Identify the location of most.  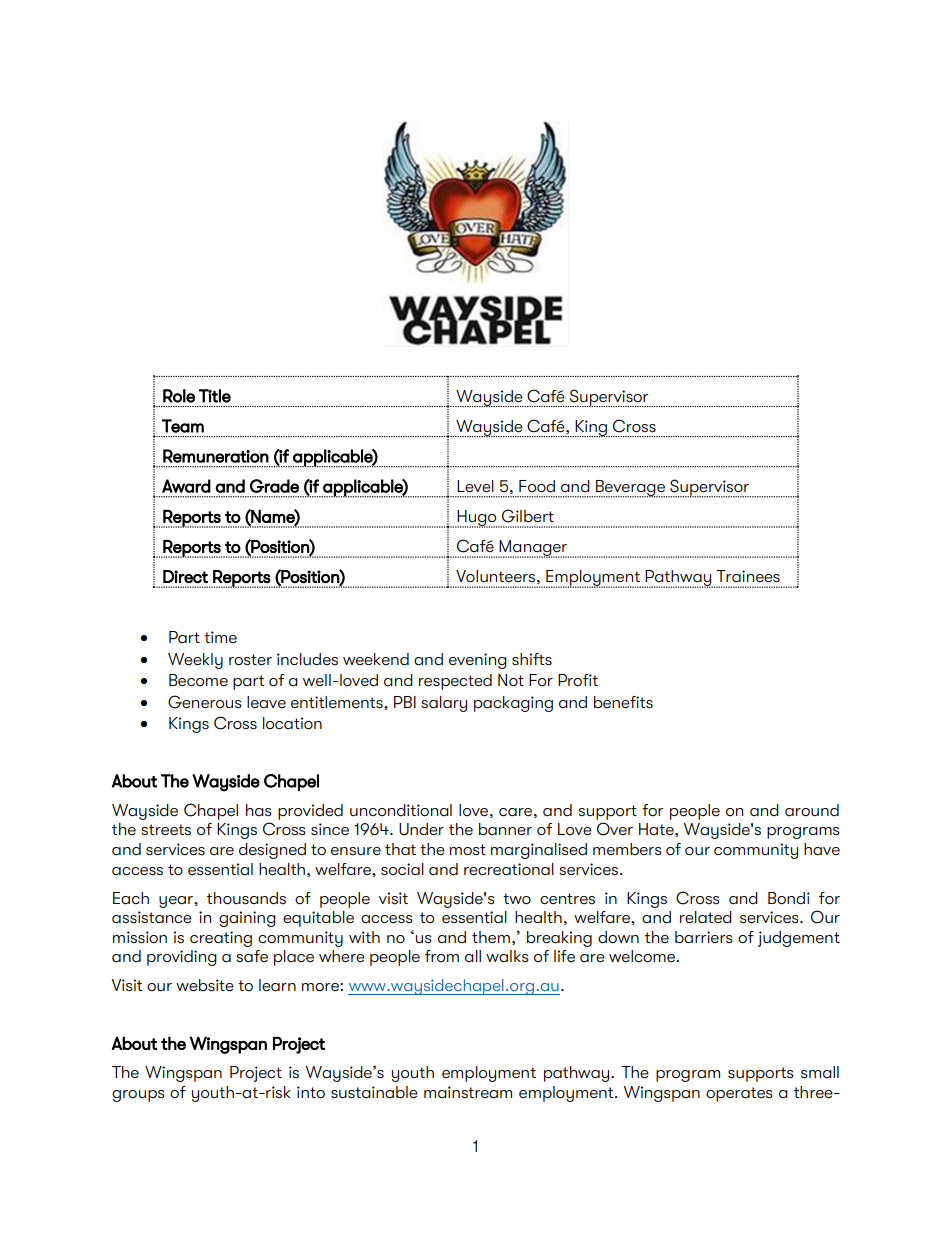
(468, 850).
